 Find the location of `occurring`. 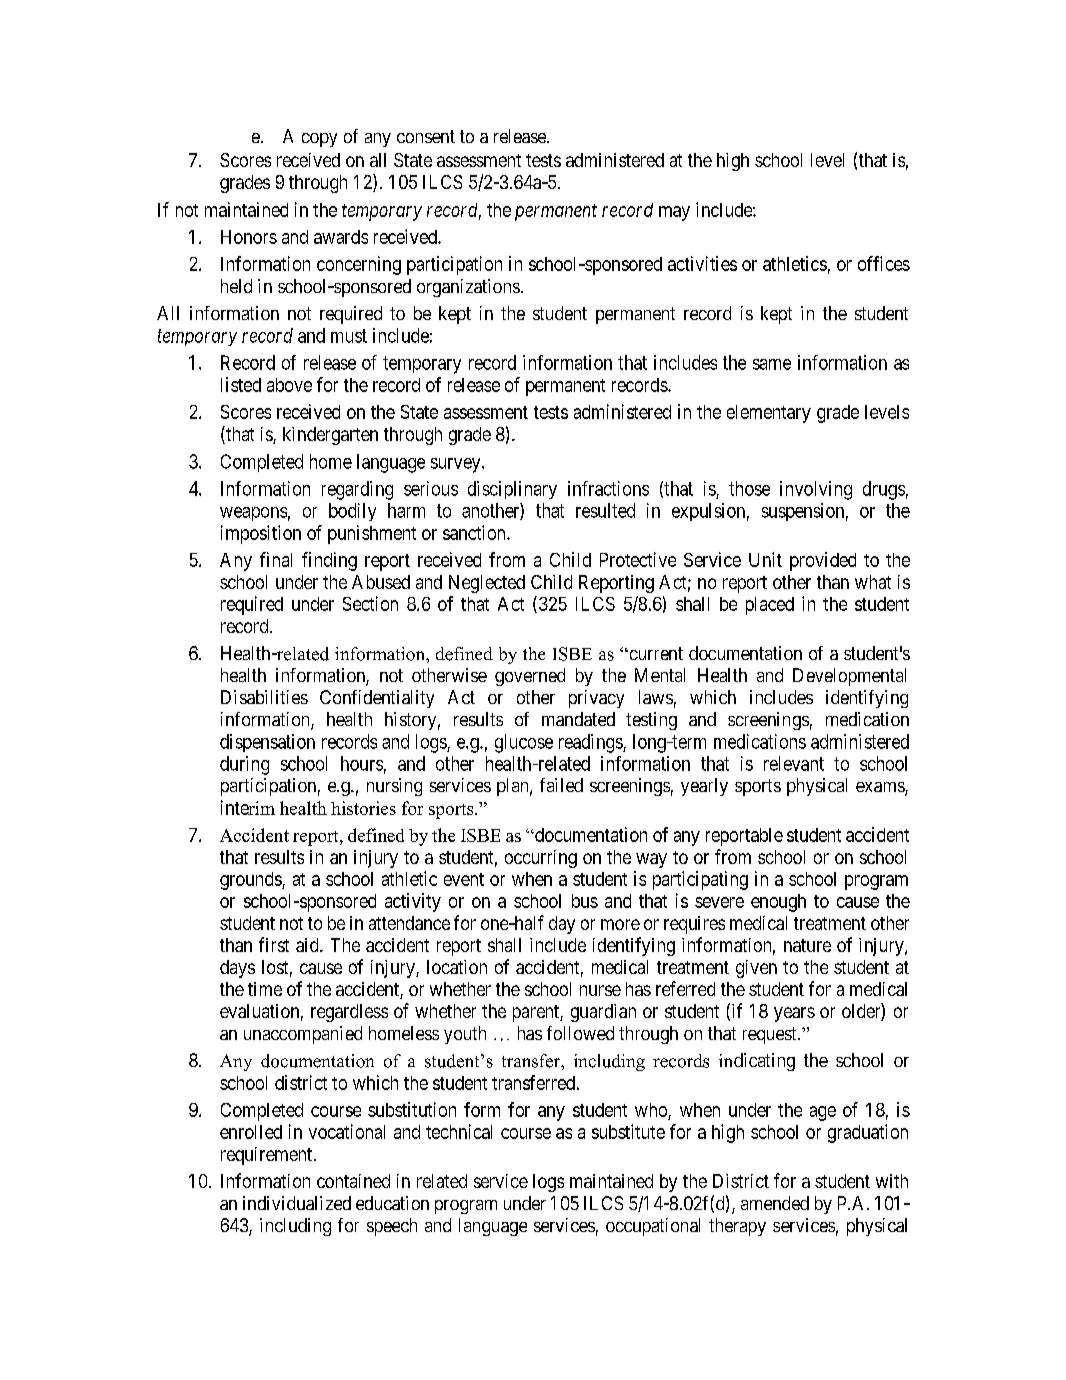

occurring is located at coordinates (541, 859).
